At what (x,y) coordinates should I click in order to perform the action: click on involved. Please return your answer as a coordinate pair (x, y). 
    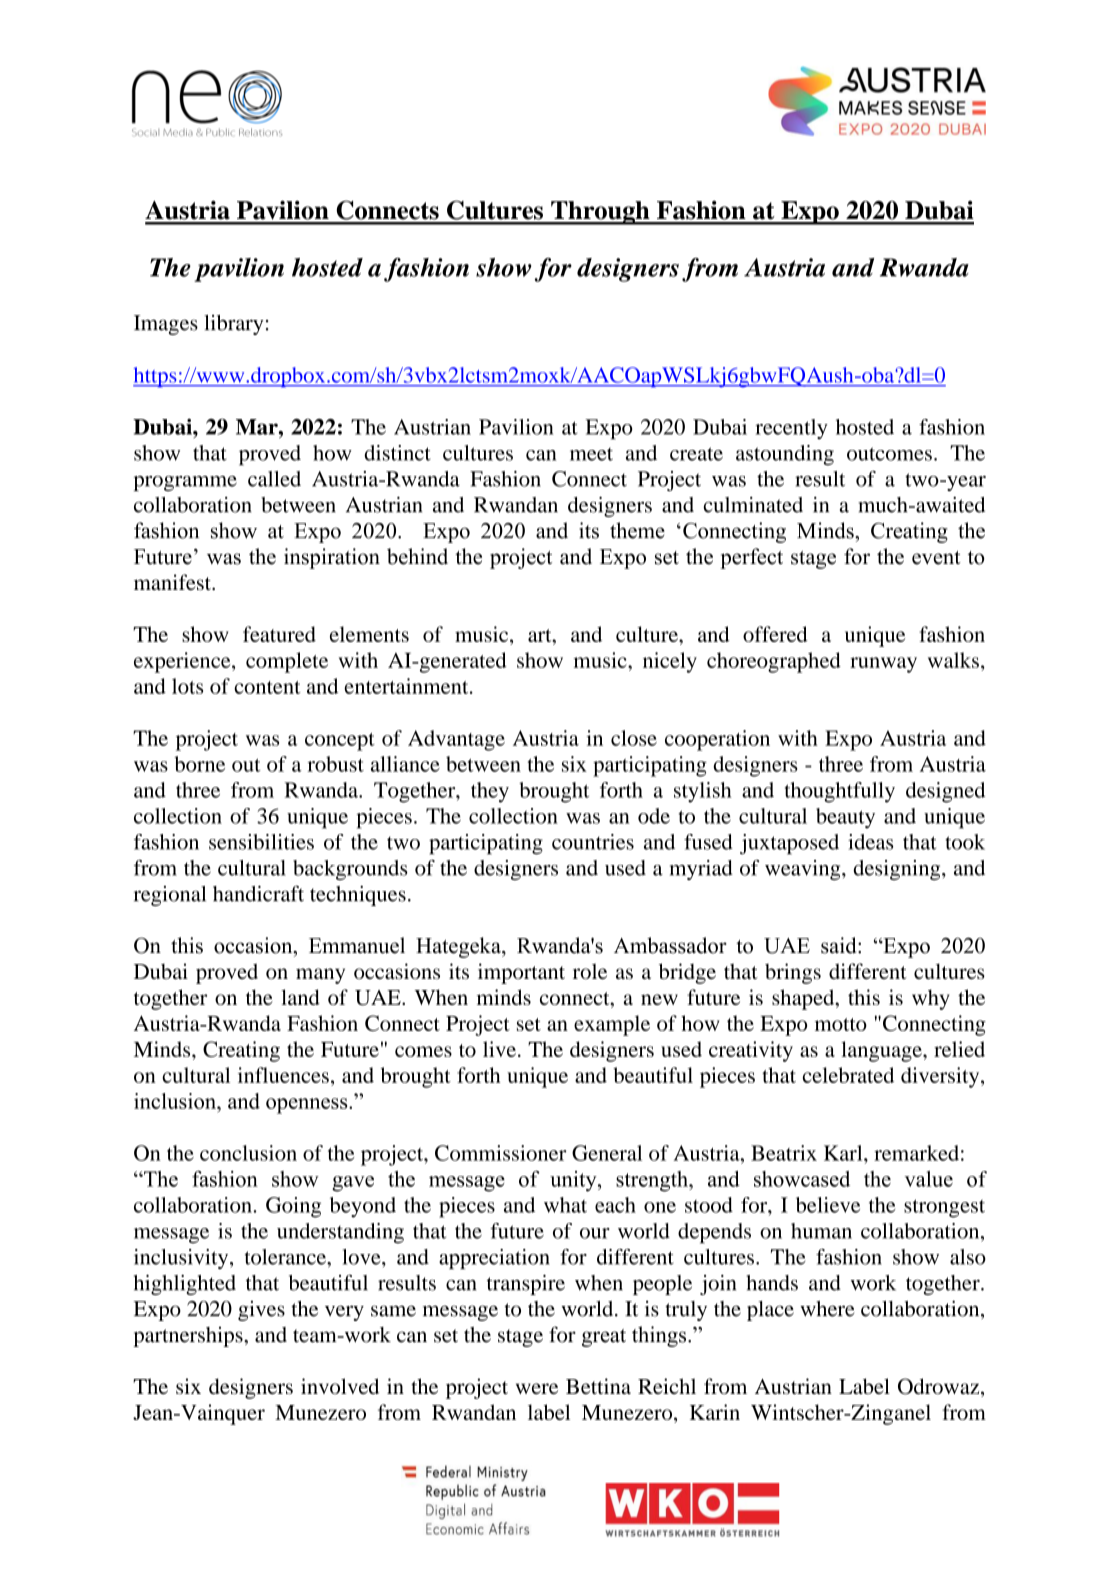
    Looking at the image, I should click on (340, 1386).
